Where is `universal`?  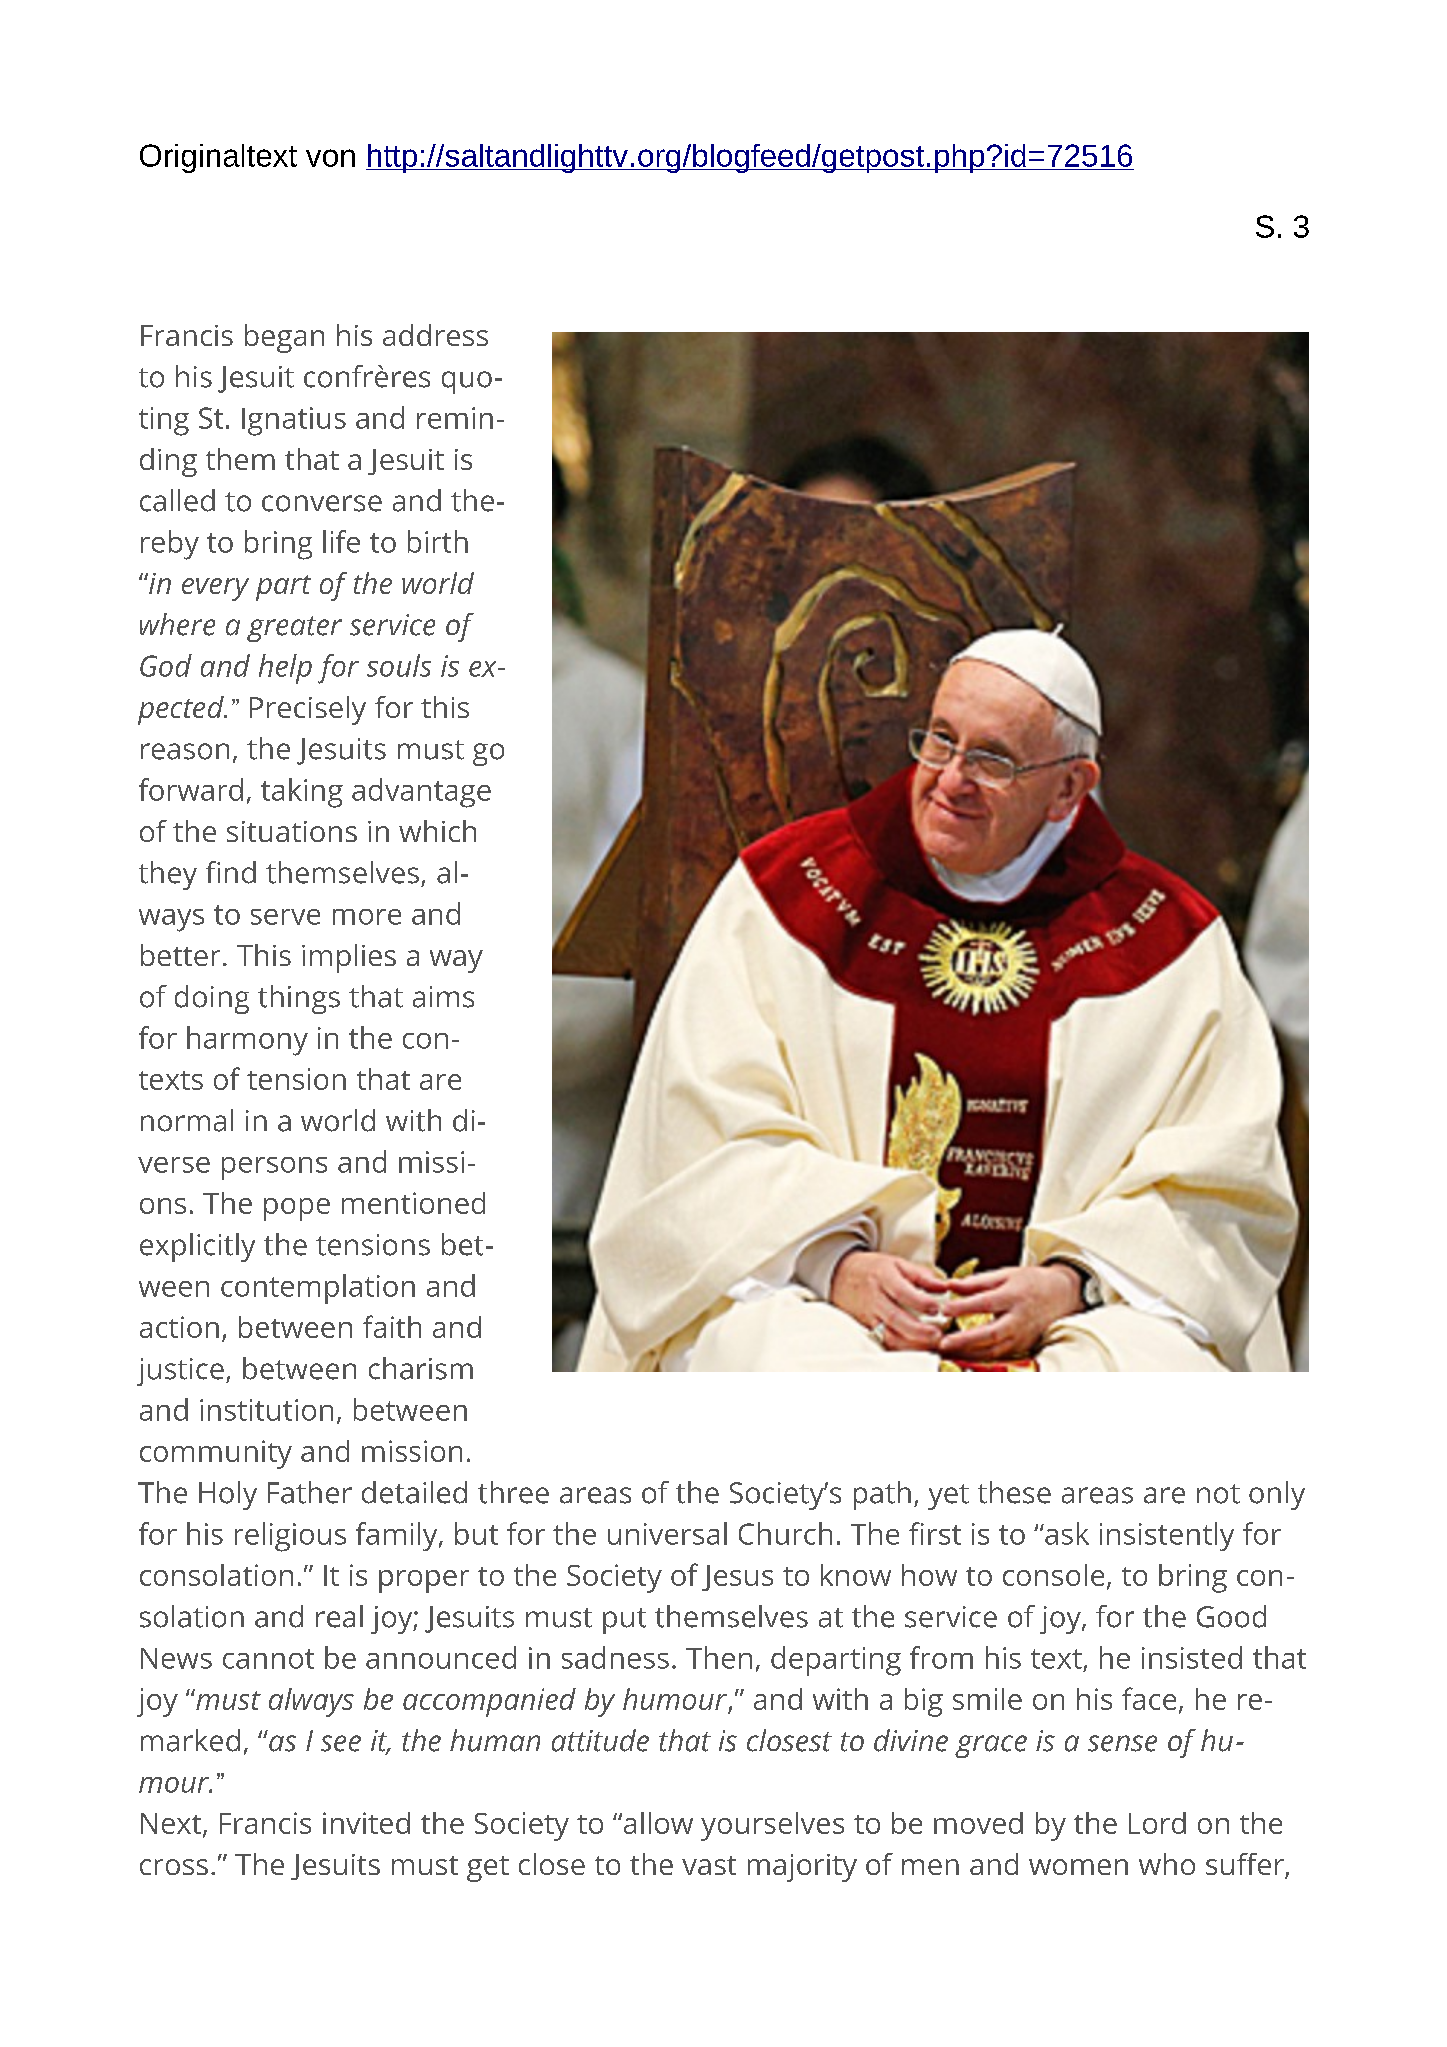 universal is located at coordinates (667, 1533).
